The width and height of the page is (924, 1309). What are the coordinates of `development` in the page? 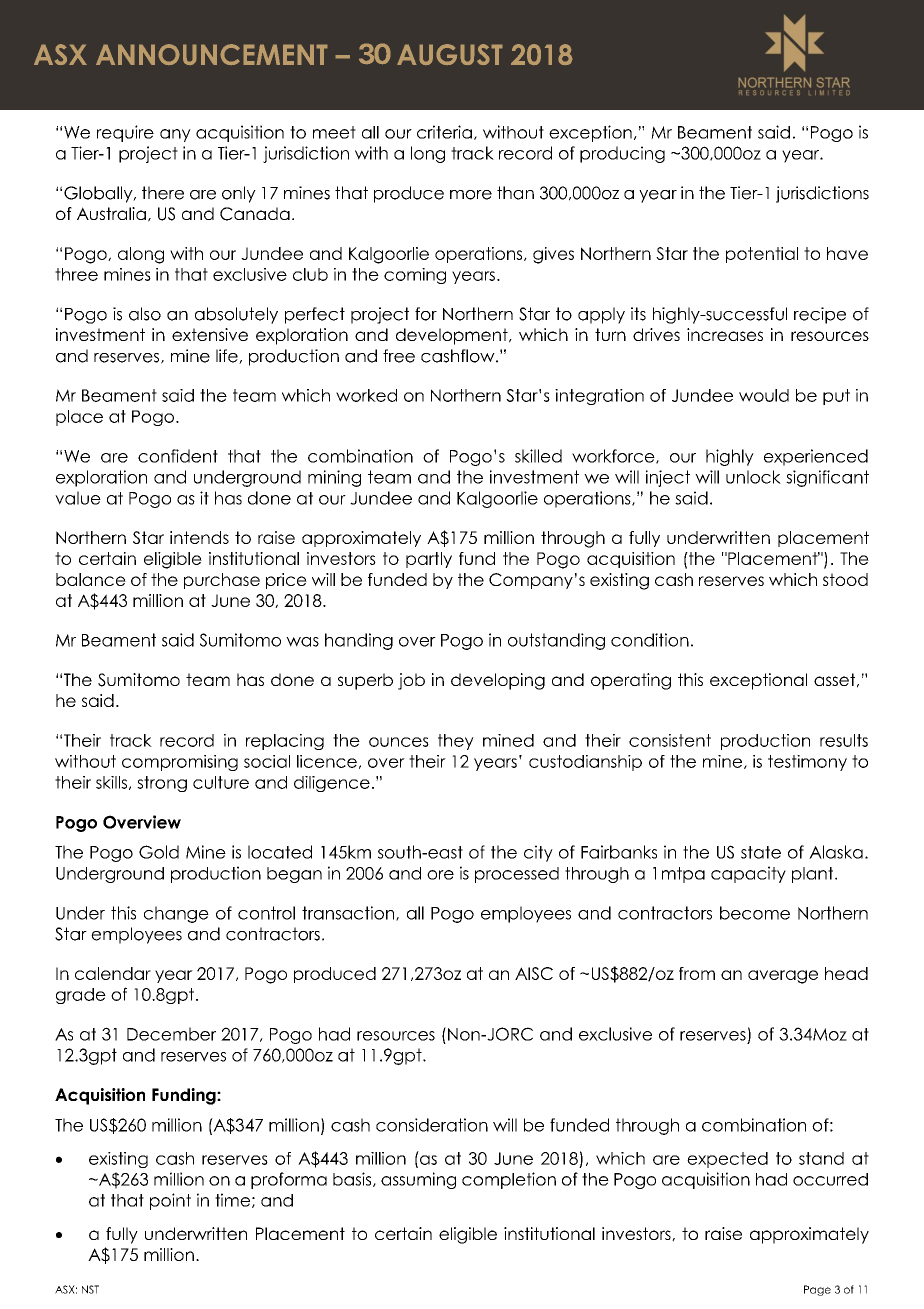 It's located at (453, 336).
